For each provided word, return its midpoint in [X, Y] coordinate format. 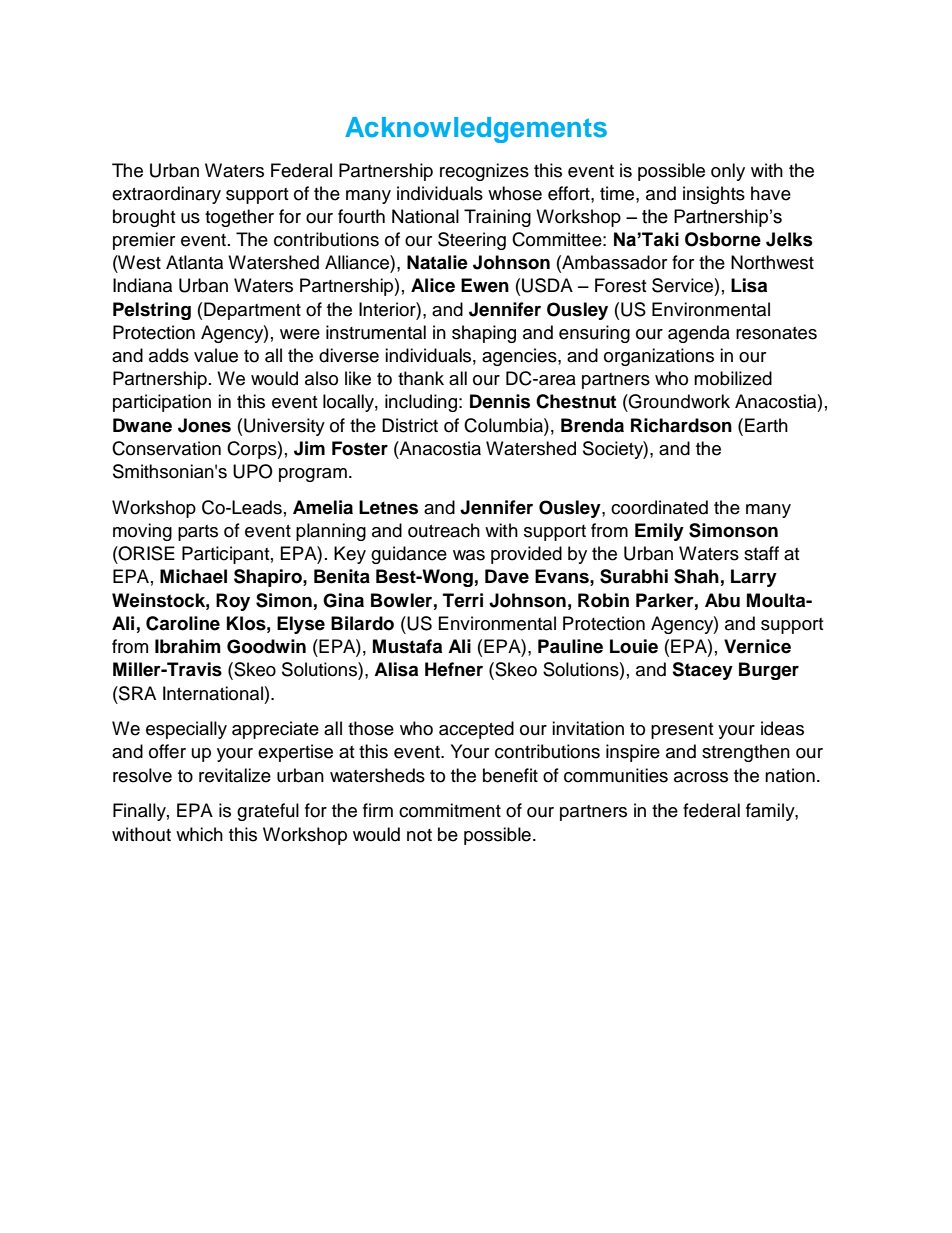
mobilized [733, 378]
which [199, 834]
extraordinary [166, 195]
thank [421, 378]
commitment [450, 810]
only [728, 172]
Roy [233, 602]
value [216, 355]
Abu [722, 600]
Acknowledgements [476, 130]
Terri [463, 600]
